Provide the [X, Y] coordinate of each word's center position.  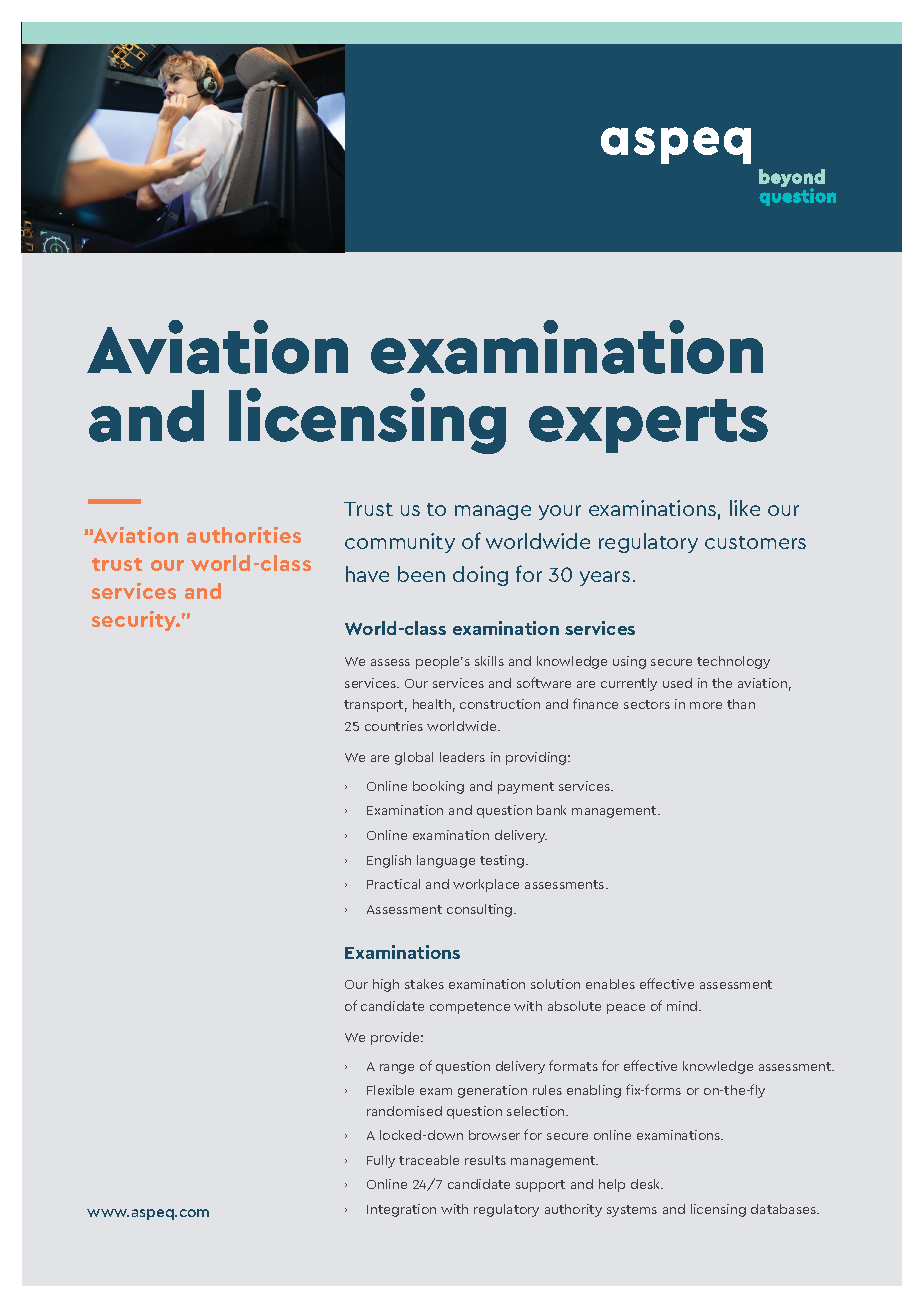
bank [551, 810]
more [706, 705]
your [560, 512]
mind [683, 1006]
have [367, 574]
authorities [244, 535]
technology [733, 662]
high [386, 985]
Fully [381, 1161]
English [389, 861]
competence [470, 1008]
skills [489, 661]
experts [648, 426]
